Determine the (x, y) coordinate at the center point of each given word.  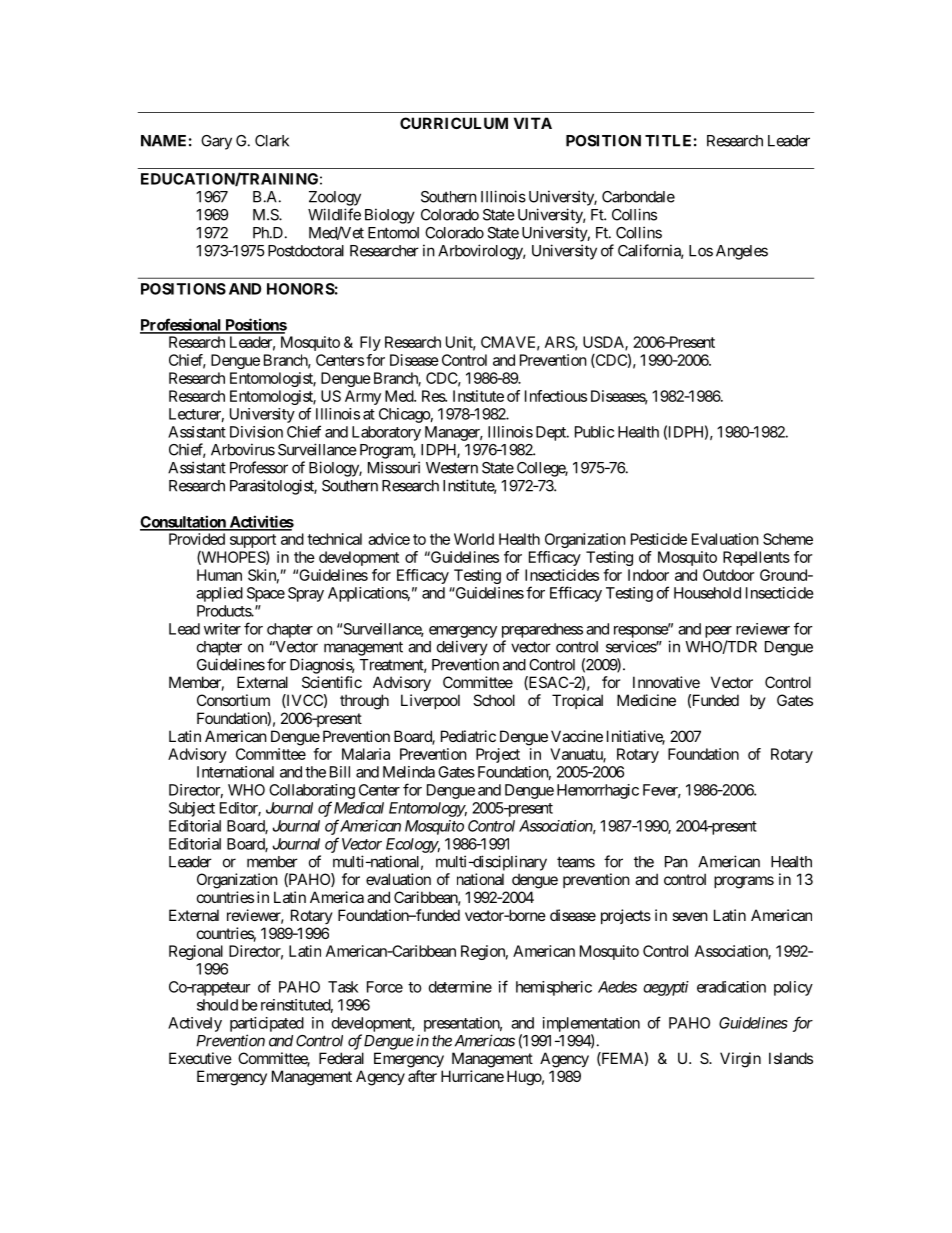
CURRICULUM (454, 123)
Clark (272, 141)
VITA (533, 123)
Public (594, 432)
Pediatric (468, 736)
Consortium (233, 700)
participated (267, 1024)
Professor (259, 467)
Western (452, 468)
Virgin (740, 1060)
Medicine (646, 700)
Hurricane (472, 1076)
